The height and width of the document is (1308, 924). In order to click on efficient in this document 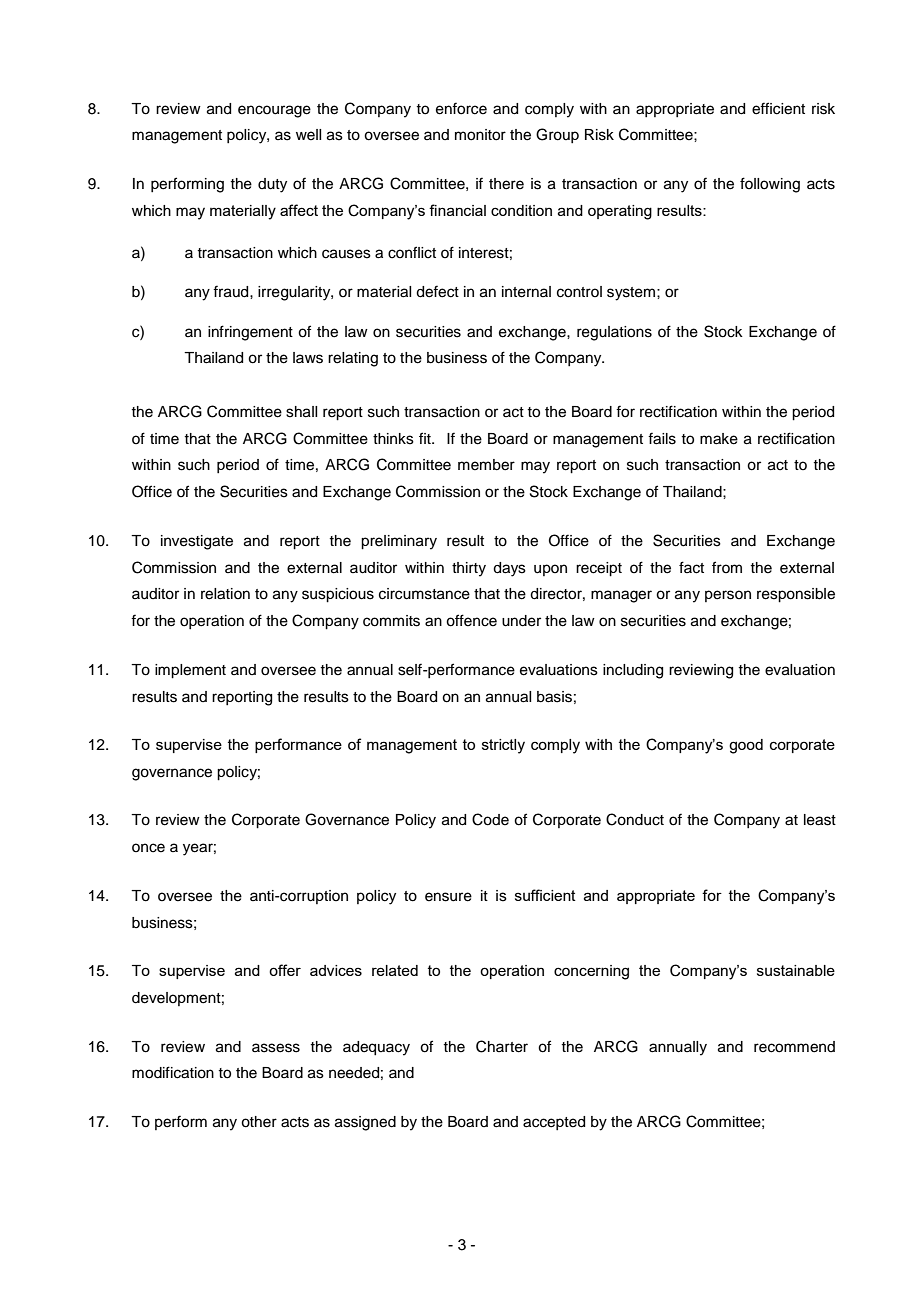, I will do `click(778, 108)`.
